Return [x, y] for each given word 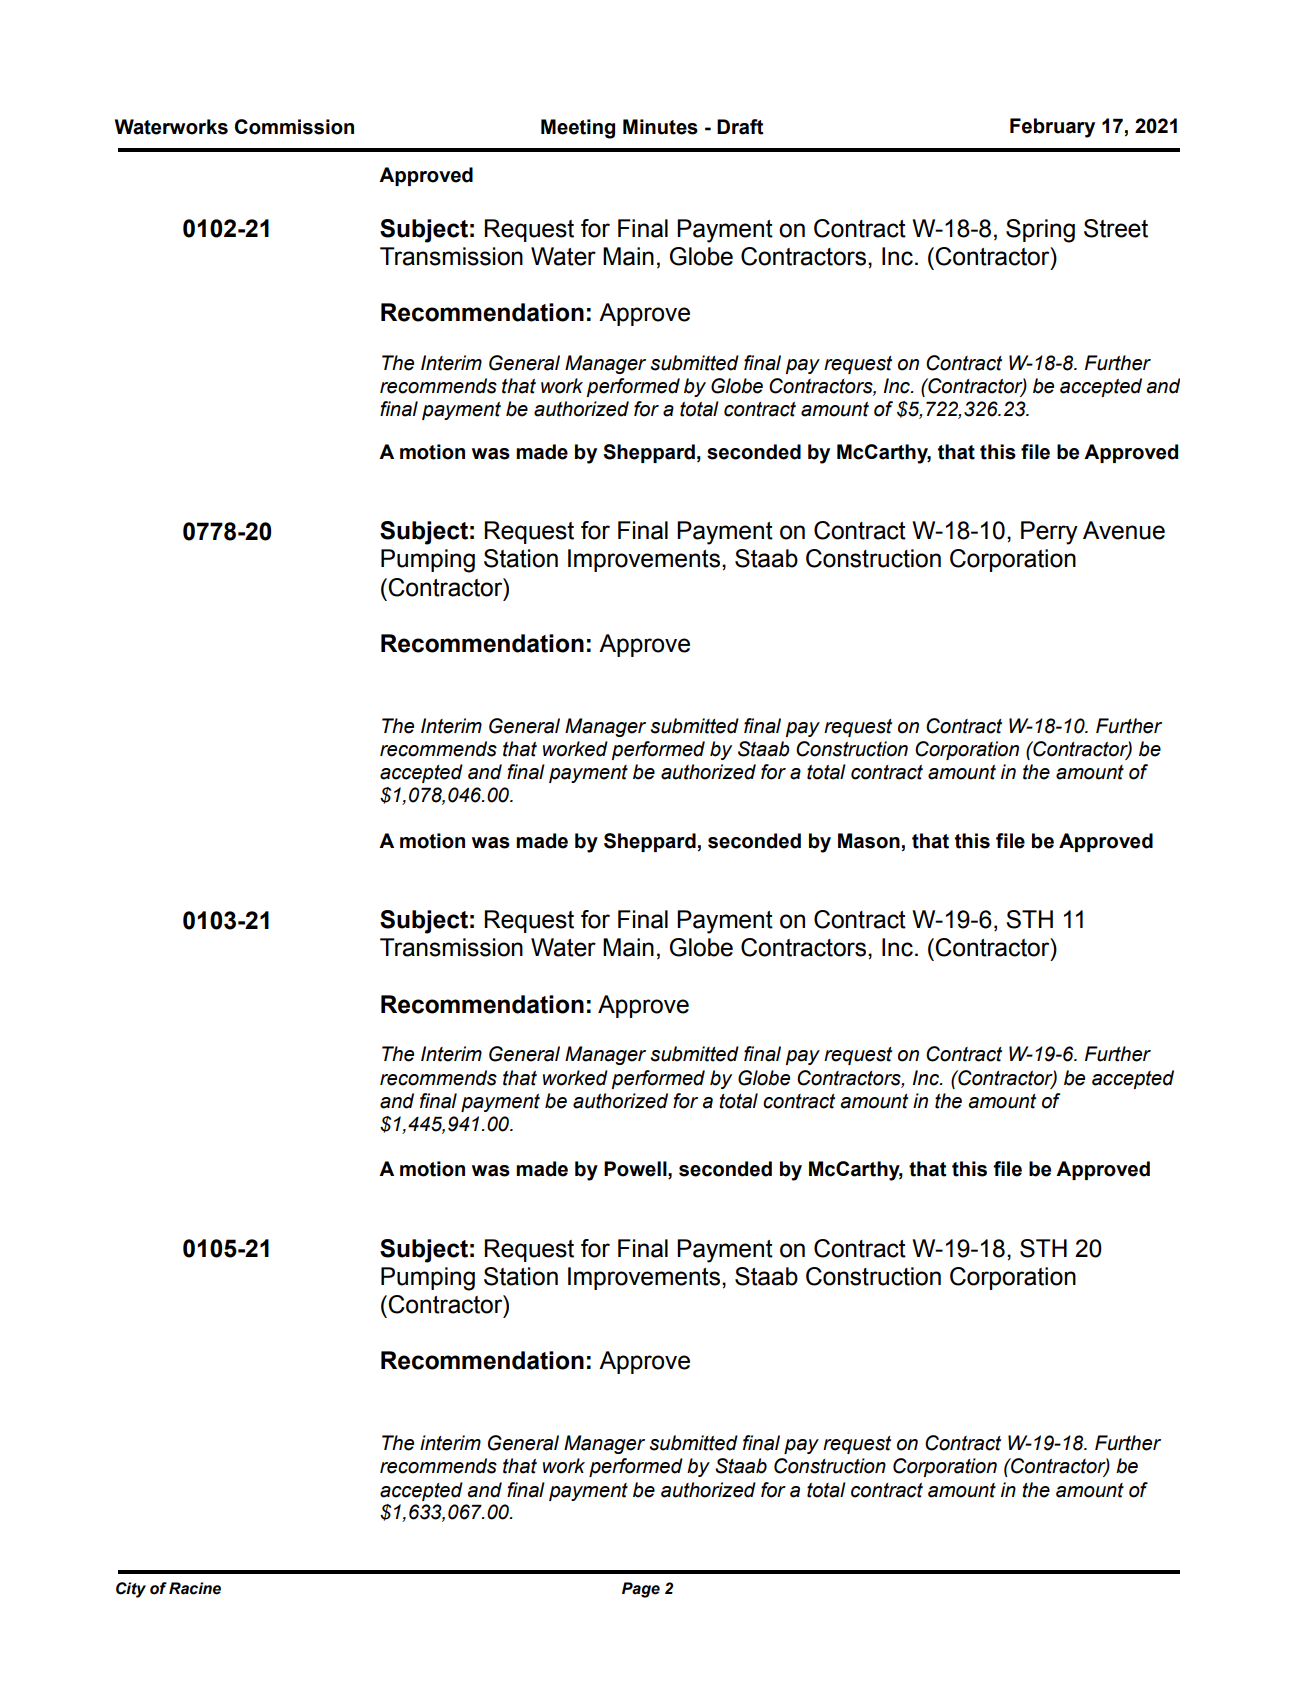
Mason [869, 841]
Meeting [578, 129]
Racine [195, 1588]
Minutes [660, 127]
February [1052, 128]
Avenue [1124, 530]
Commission [294, 127]
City [131, 1590]
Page [641, 1590]
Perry [1049, 533]
